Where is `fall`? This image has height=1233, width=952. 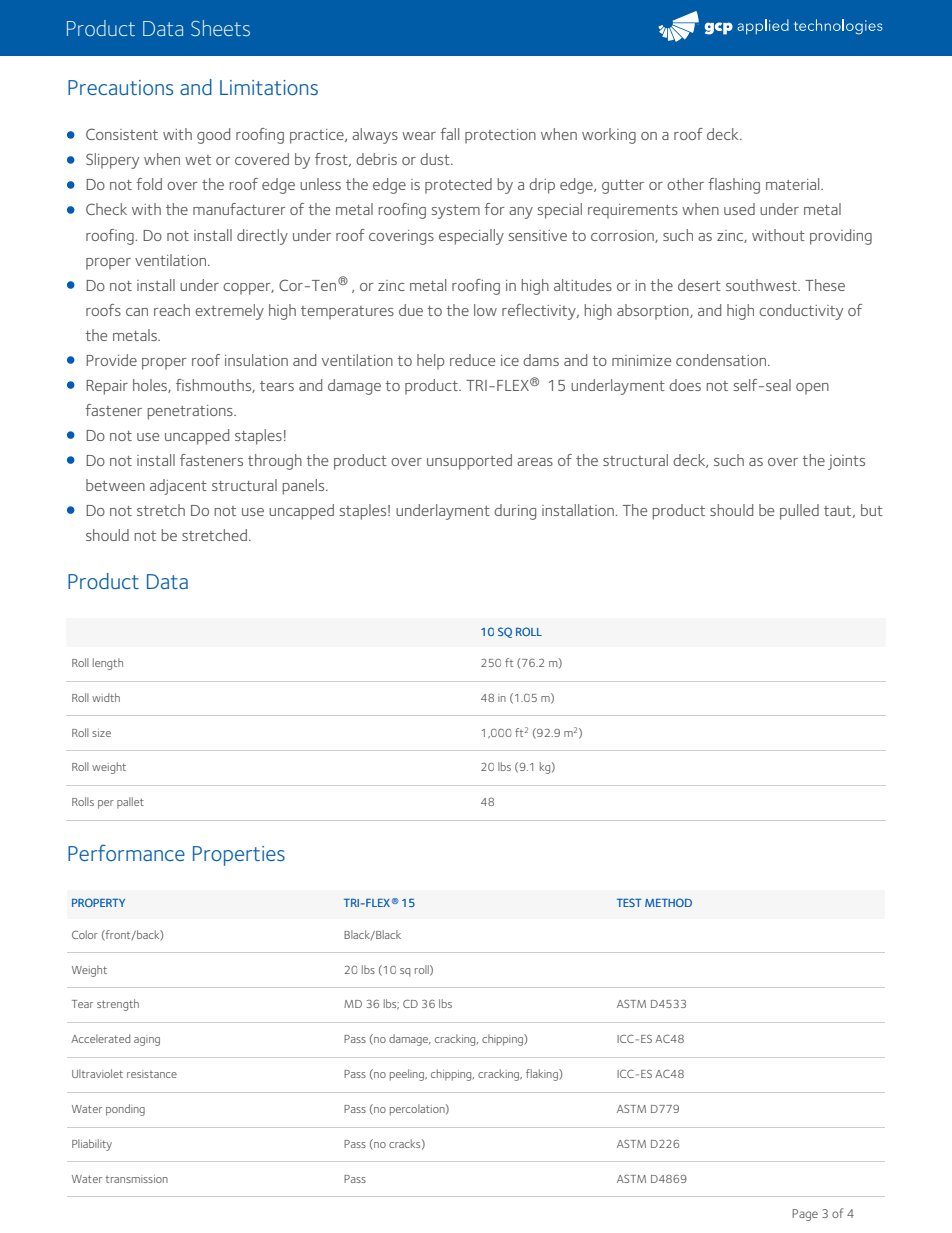 fall is located at coordinates (449, 134).
